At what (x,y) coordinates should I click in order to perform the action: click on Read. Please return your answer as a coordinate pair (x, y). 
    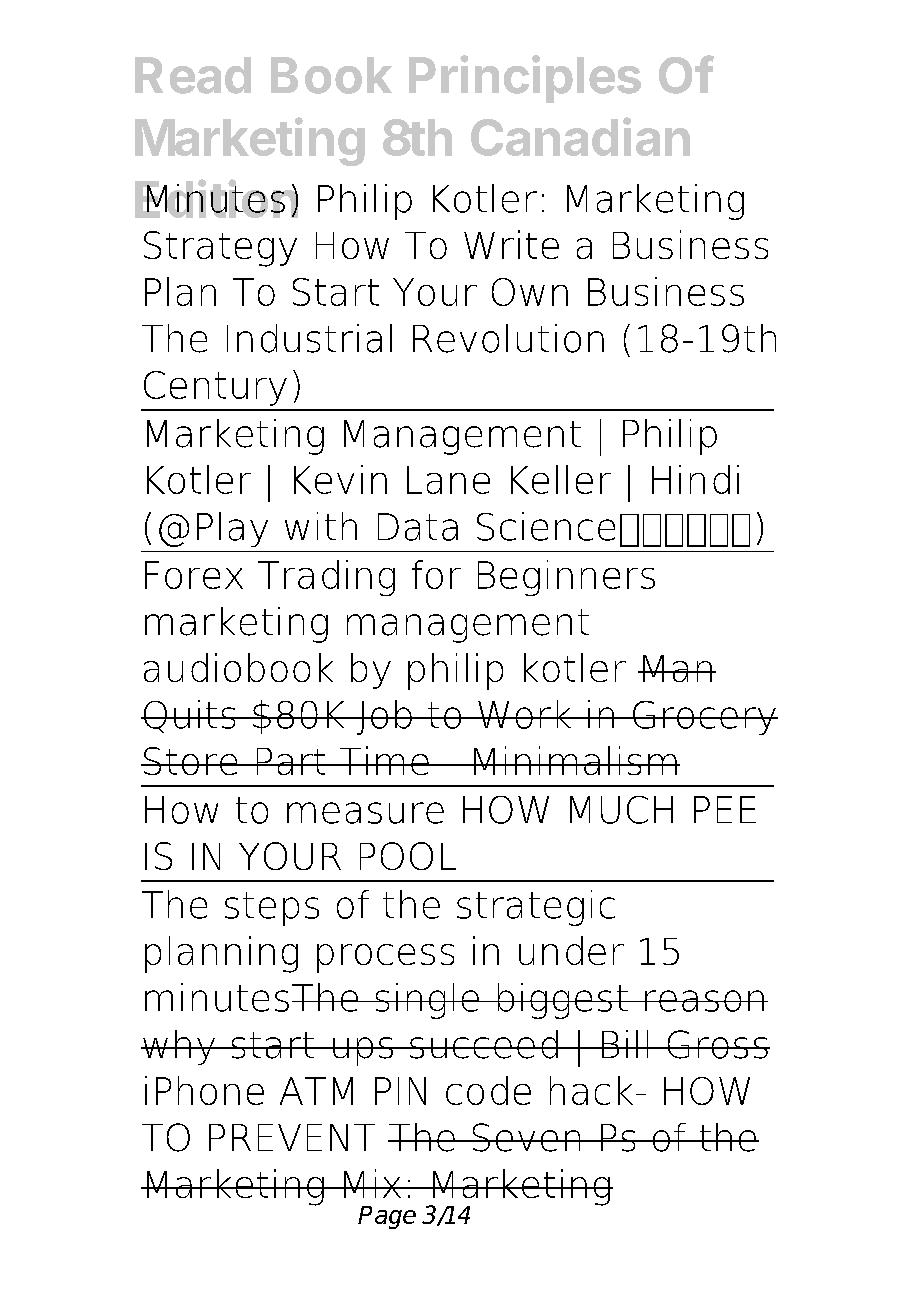
    Looking at the image, I should click on (193, 75).
